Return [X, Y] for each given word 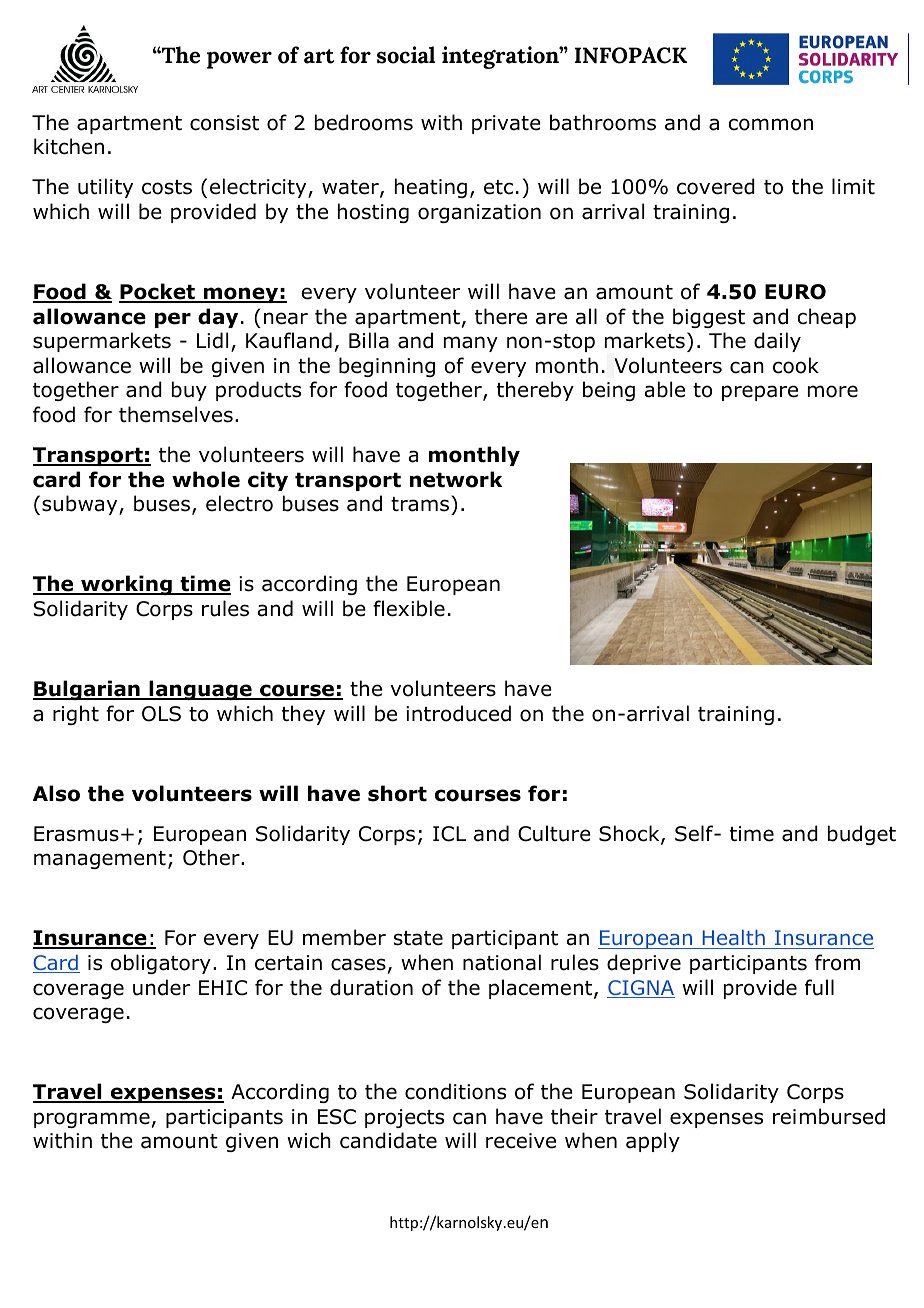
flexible [409, 608]
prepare [760, 393]
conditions [455, 1091]
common [770, 124]
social [406, 55]
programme [92, 1120]
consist [224, 123]
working [126, 585]
